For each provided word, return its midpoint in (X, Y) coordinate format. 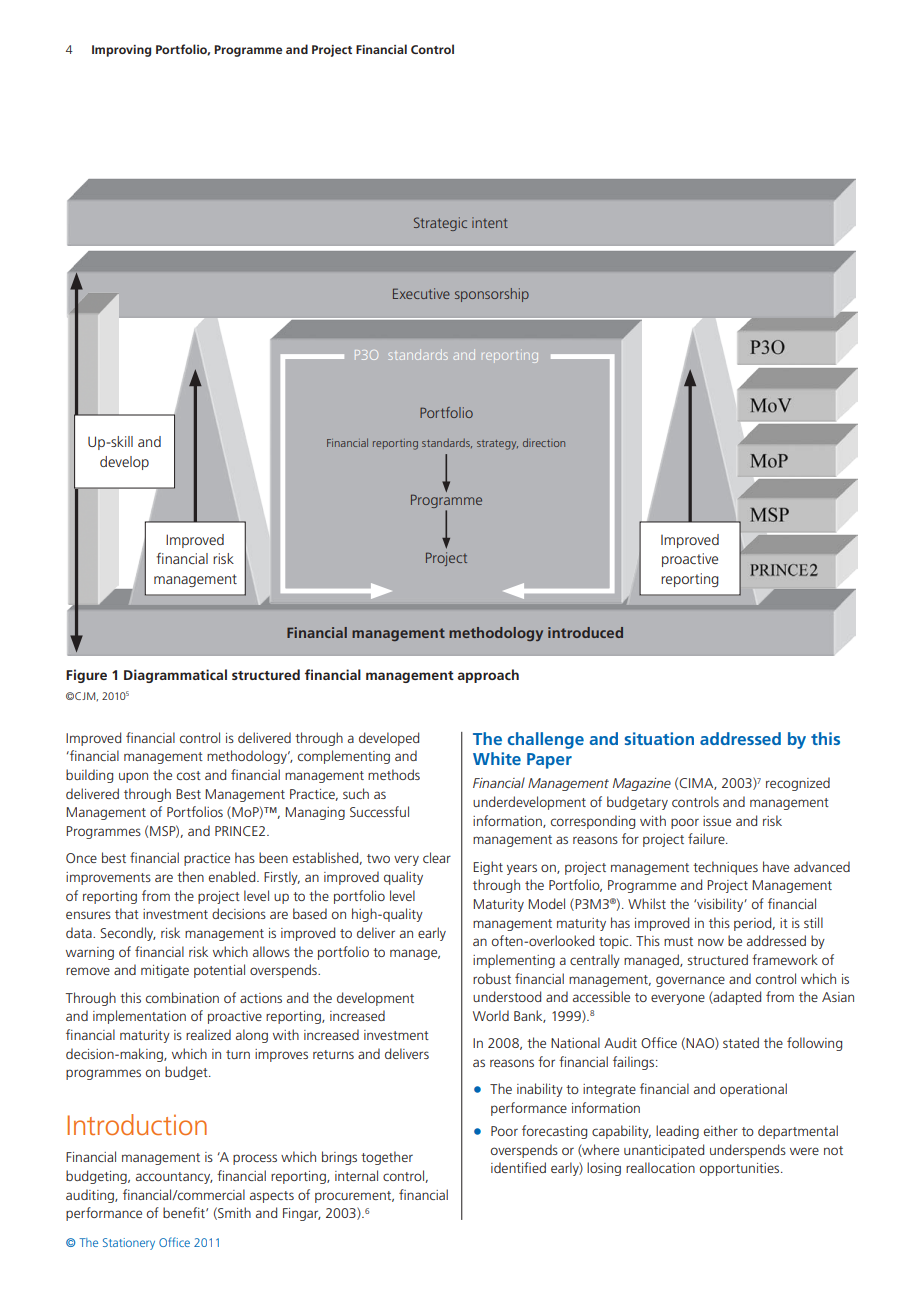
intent (490, 222)
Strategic (440, 224)
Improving (121, 51)
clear (437, 857)
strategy (497, 445)
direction (544, 442)
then (190, 876)
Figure (86, 676)
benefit (185, 1212)
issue (717, 821)
